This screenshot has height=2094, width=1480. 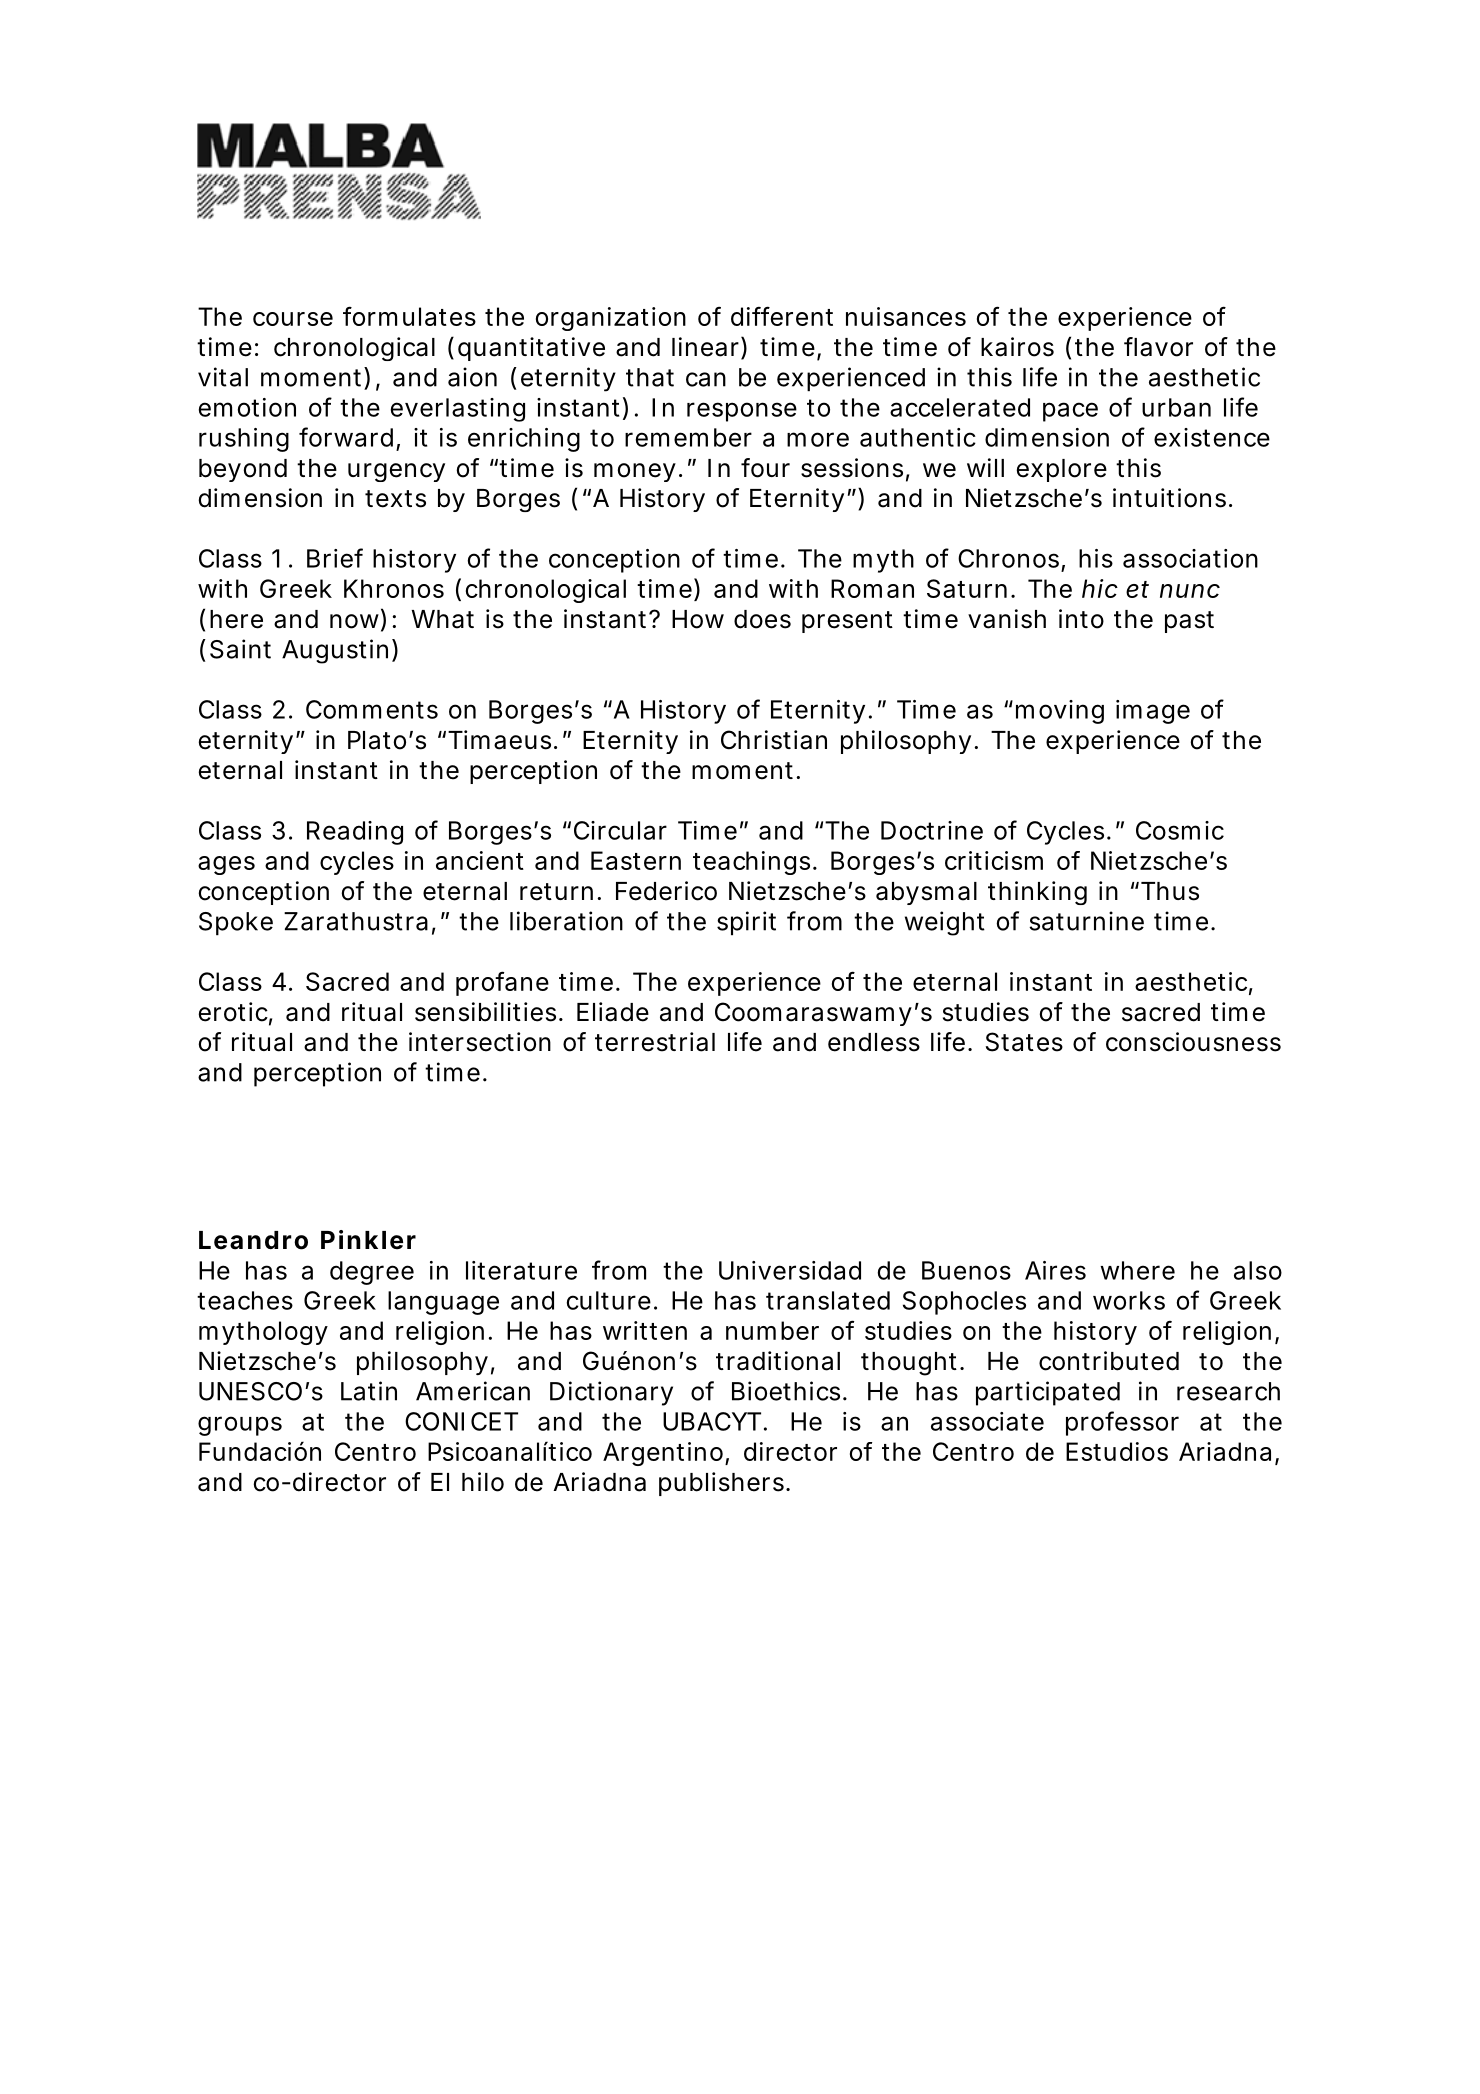 What do you see at coordinates (782, 316) in the screenshot?
I see `different` at bounding box center [782, 316].
